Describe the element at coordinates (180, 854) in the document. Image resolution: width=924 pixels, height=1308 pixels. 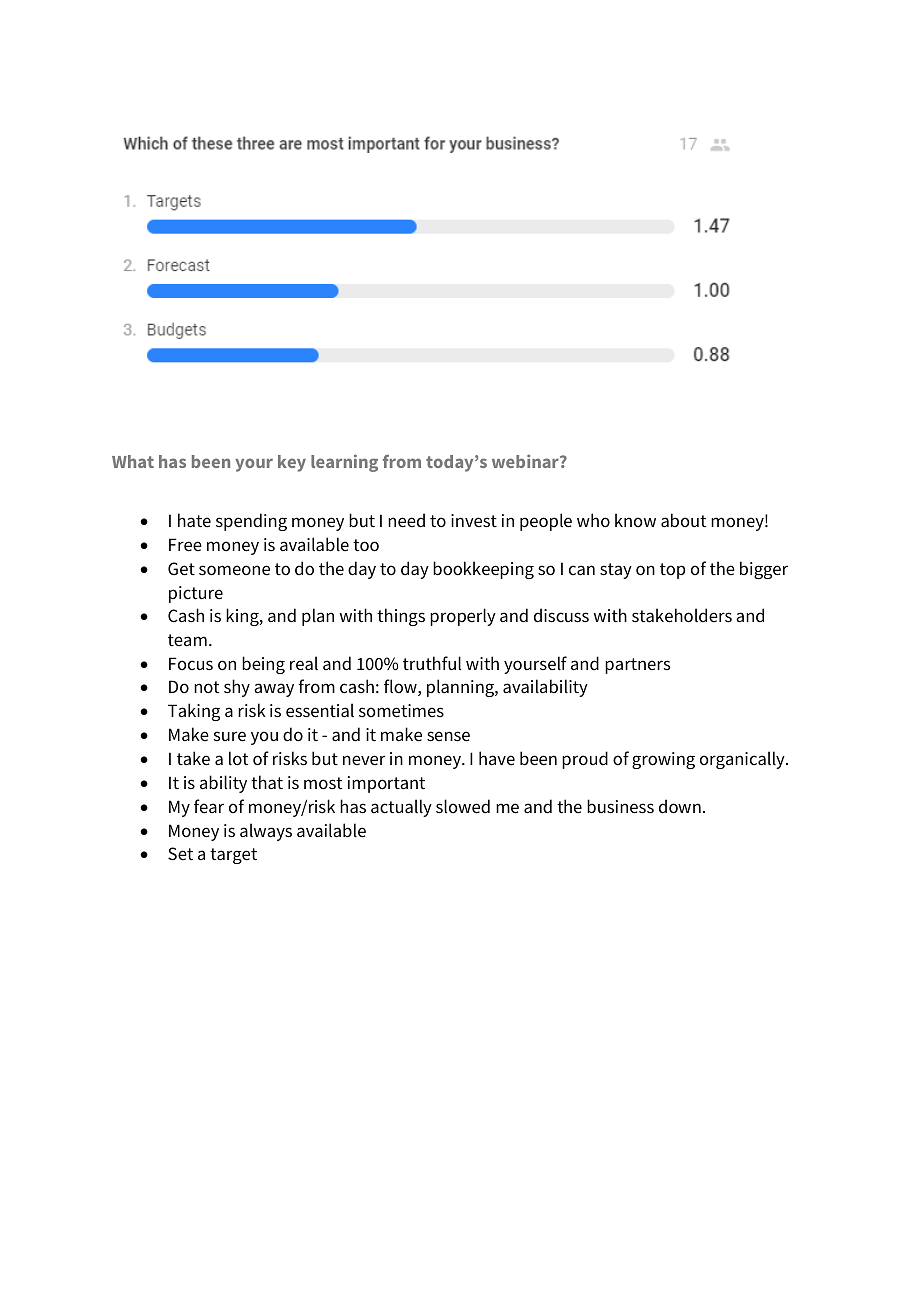
I see `Set` at that location.
